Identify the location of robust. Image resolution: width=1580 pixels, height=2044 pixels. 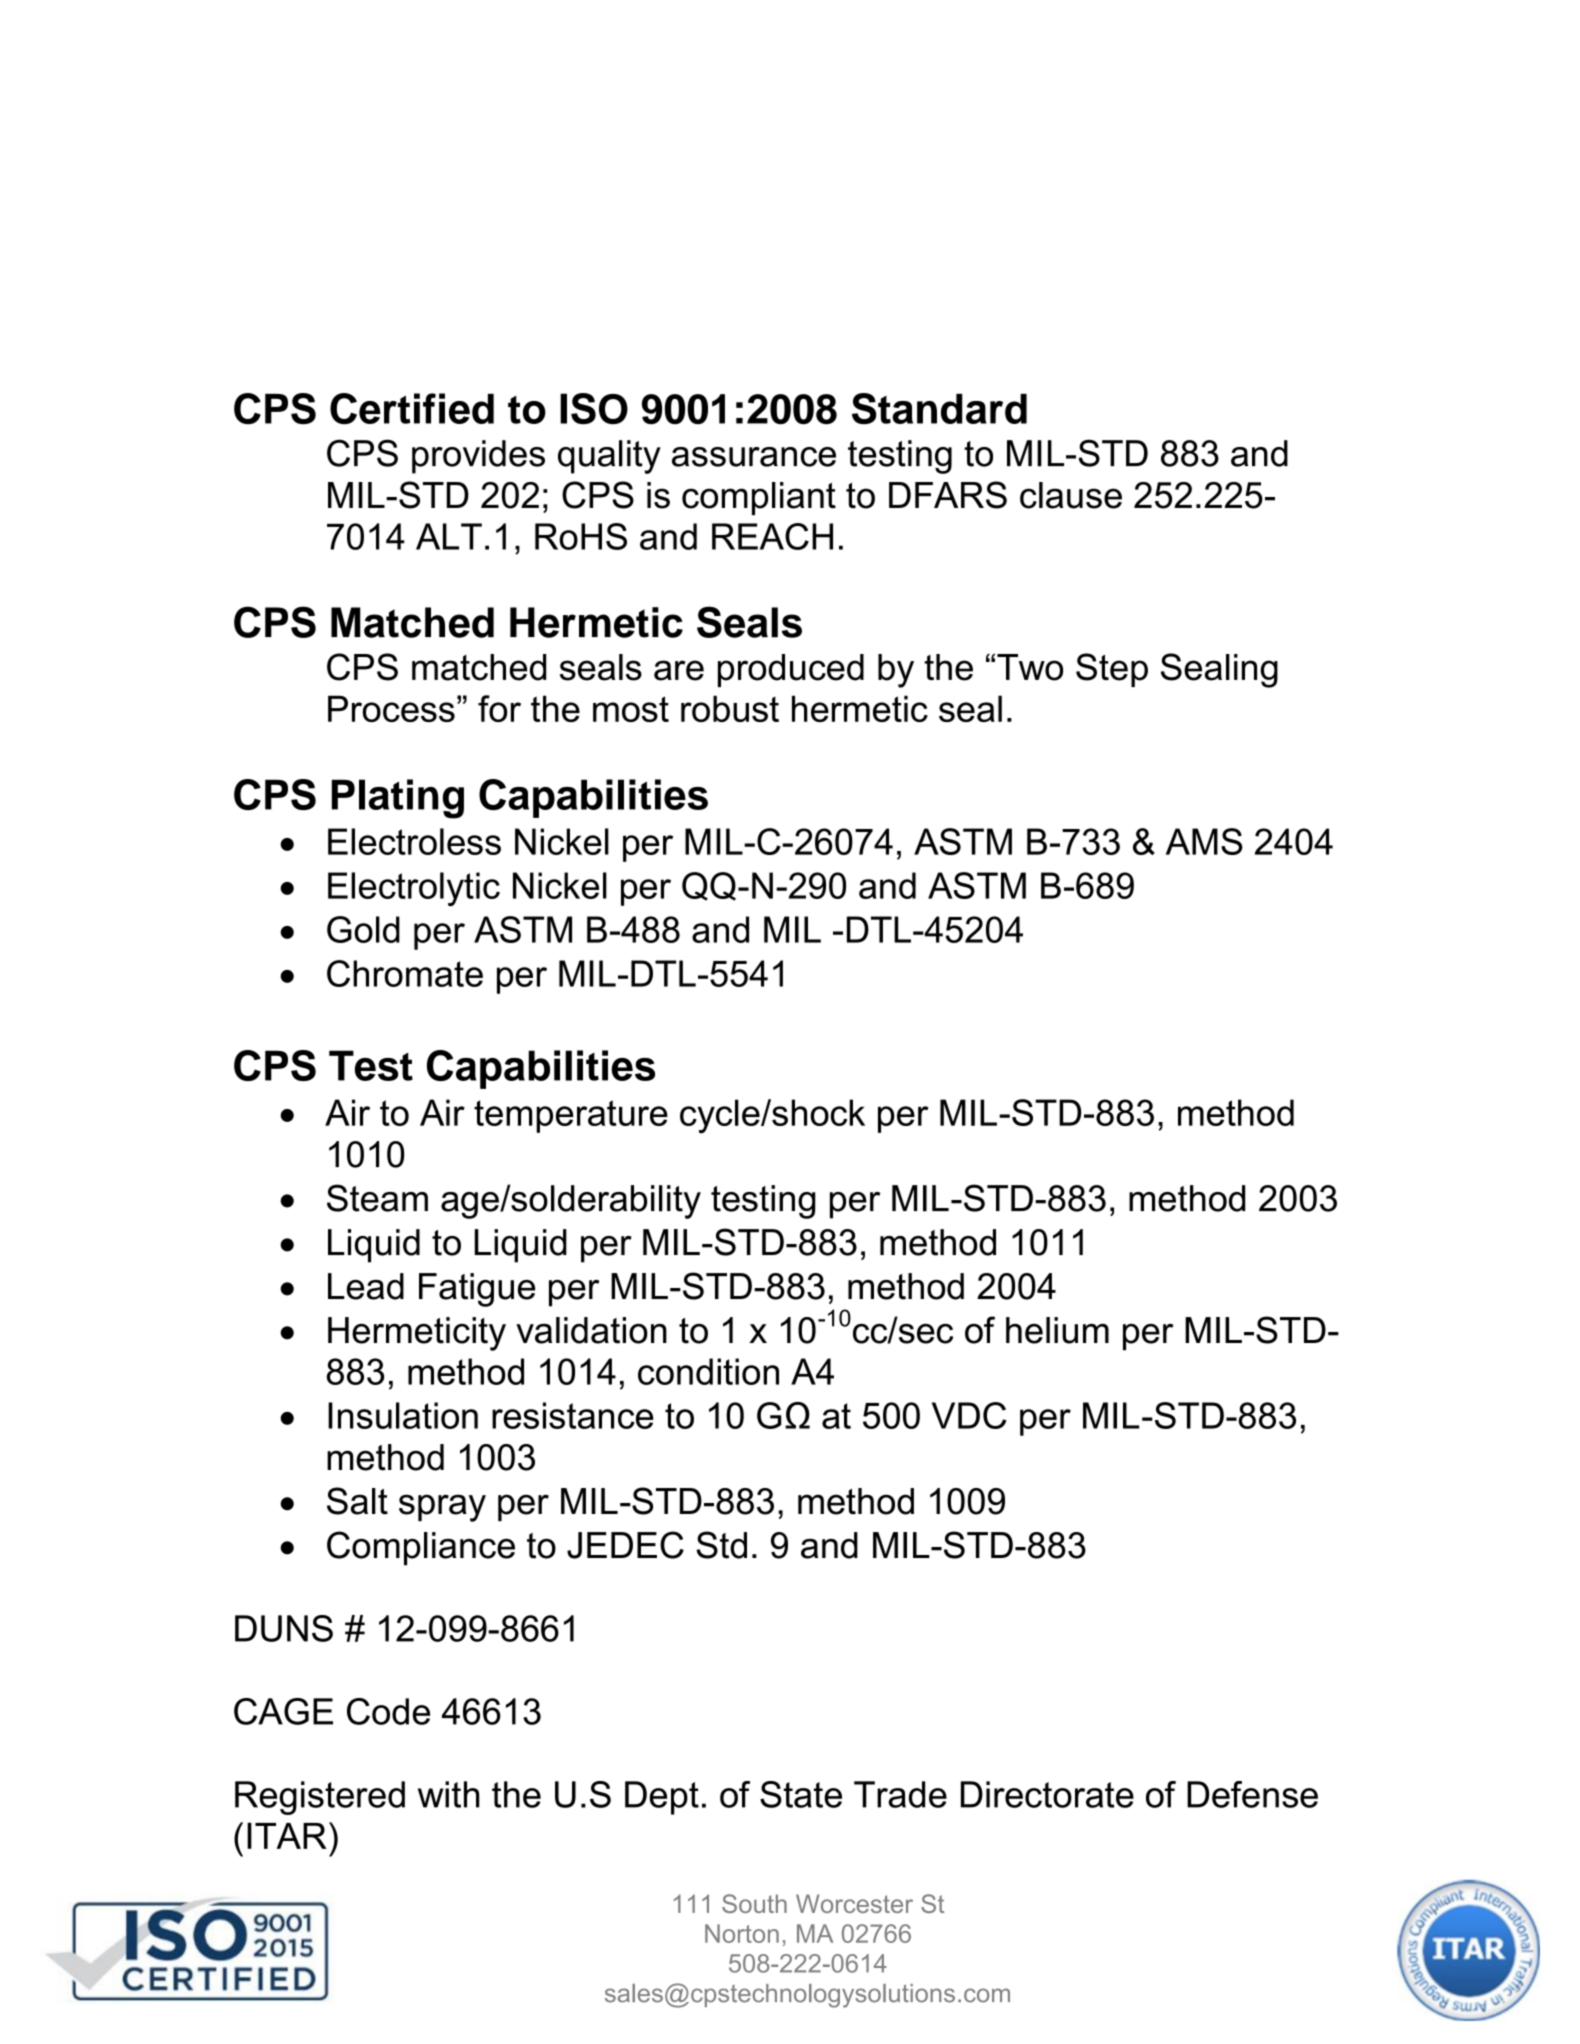
(730, 708).
